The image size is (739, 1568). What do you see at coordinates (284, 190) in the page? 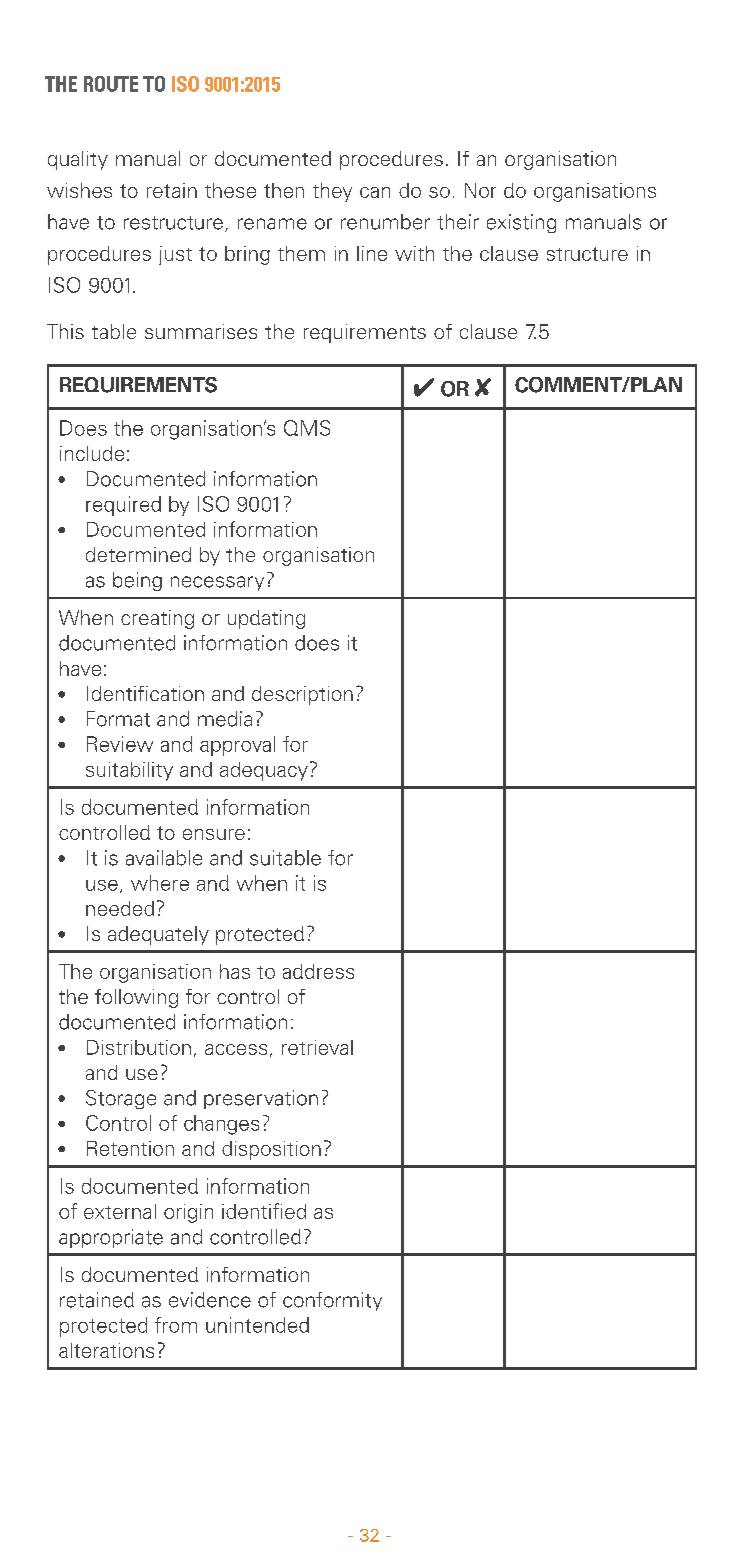
I see `then` at bounding box center [284, 190].
